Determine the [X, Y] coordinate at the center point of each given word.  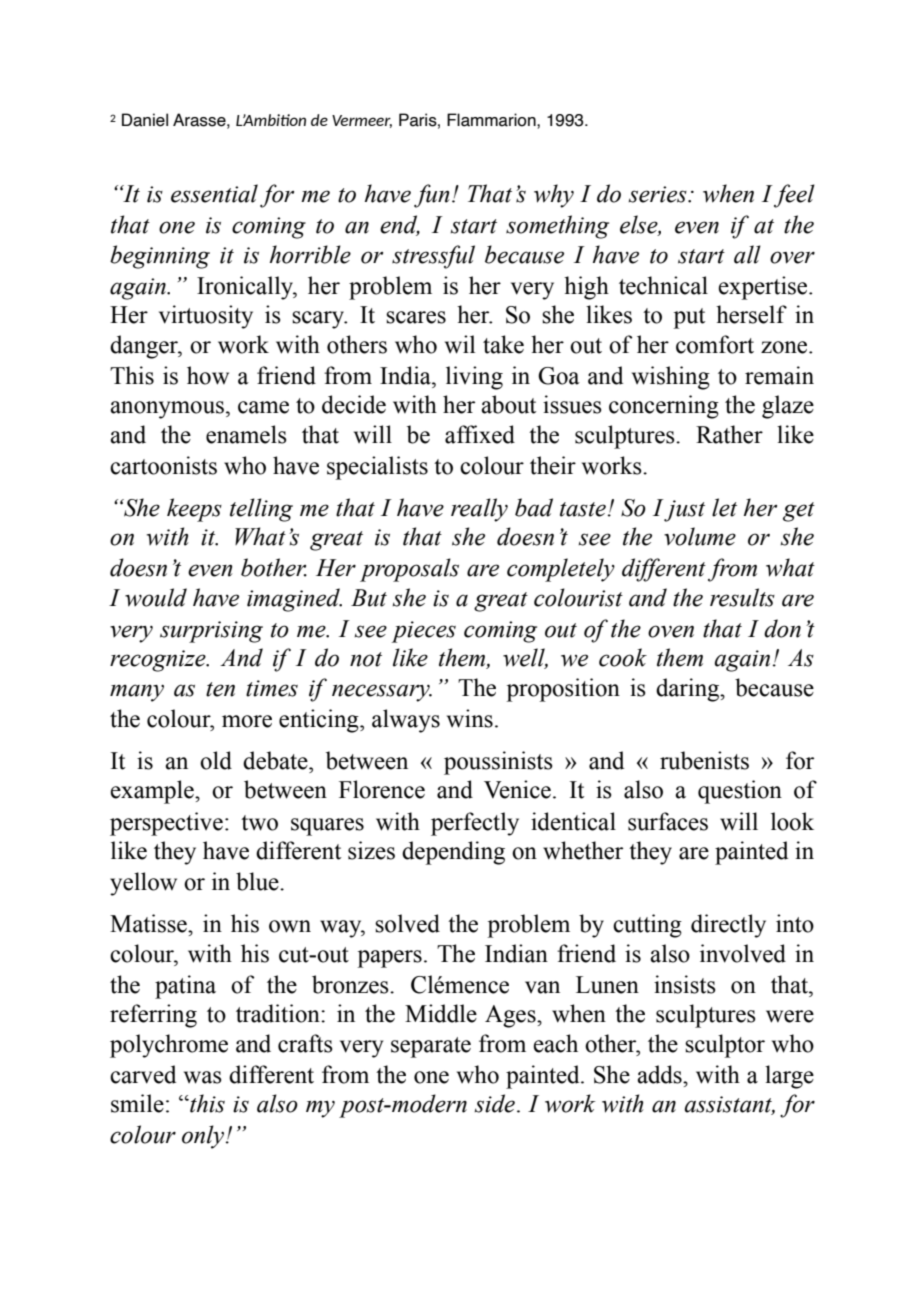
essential [214, 193]
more [247, 721]
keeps [194, 510]
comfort [715, 344]
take [503, 344]
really [479, 510]
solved [407, 923]
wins [470, 718]
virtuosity [206, 317]
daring [689, 690]
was [203, 1077]
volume [700, 536]
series [659, 194]
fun [431, 196]
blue [258, 881]
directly [728, 926]
